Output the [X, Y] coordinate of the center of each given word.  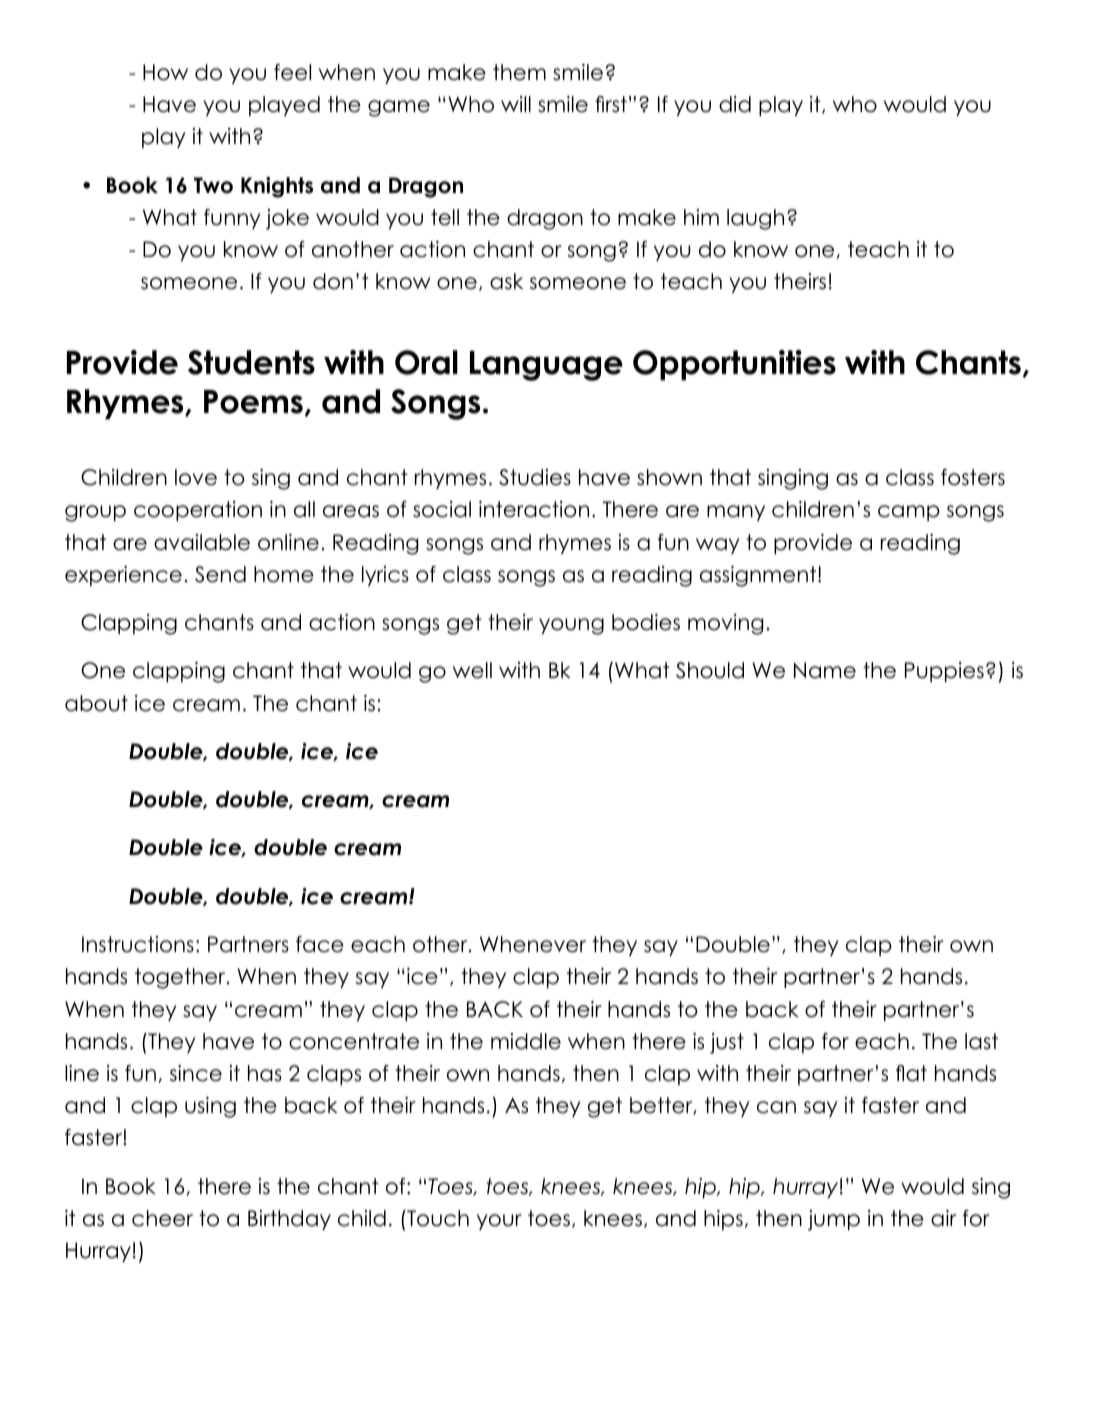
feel [292, 72]
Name [825, 670]
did [735, 104]
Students [251, 362]
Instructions [138, 944]
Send [220, 574]
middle [526, 1041]
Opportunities [734, 365]
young [571, 626]
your [499, 1222]
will [516, 104]
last [981, 1041]
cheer [162, 1218]
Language [546, 366]
